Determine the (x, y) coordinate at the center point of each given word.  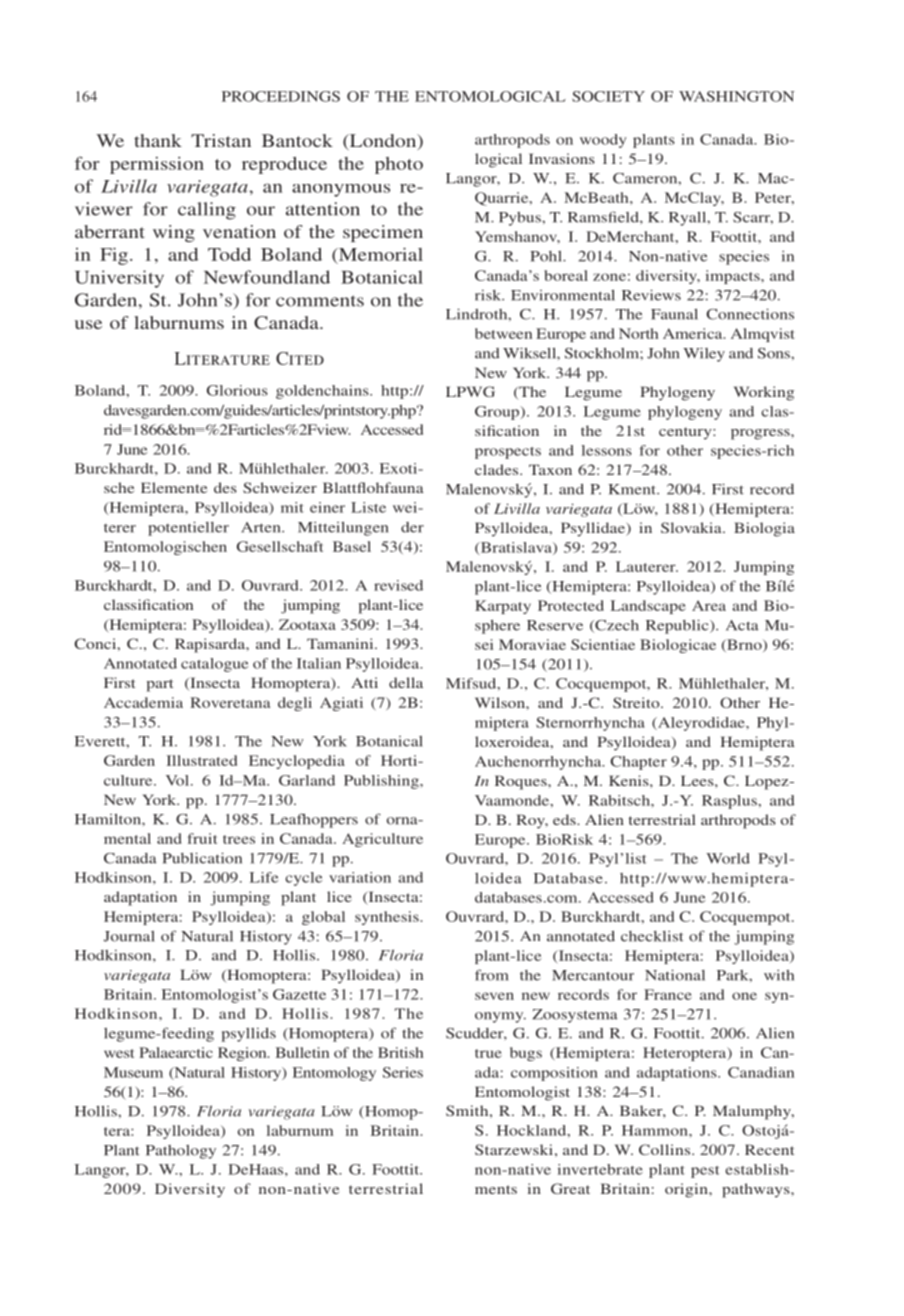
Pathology (181, 1152)
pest (705, 1172)
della (406, 682)
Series (403, 1072)
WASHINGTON (737, 96)
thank (158, 140)
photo (399, 165)
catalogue (215, 665)
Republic (678, 626)
